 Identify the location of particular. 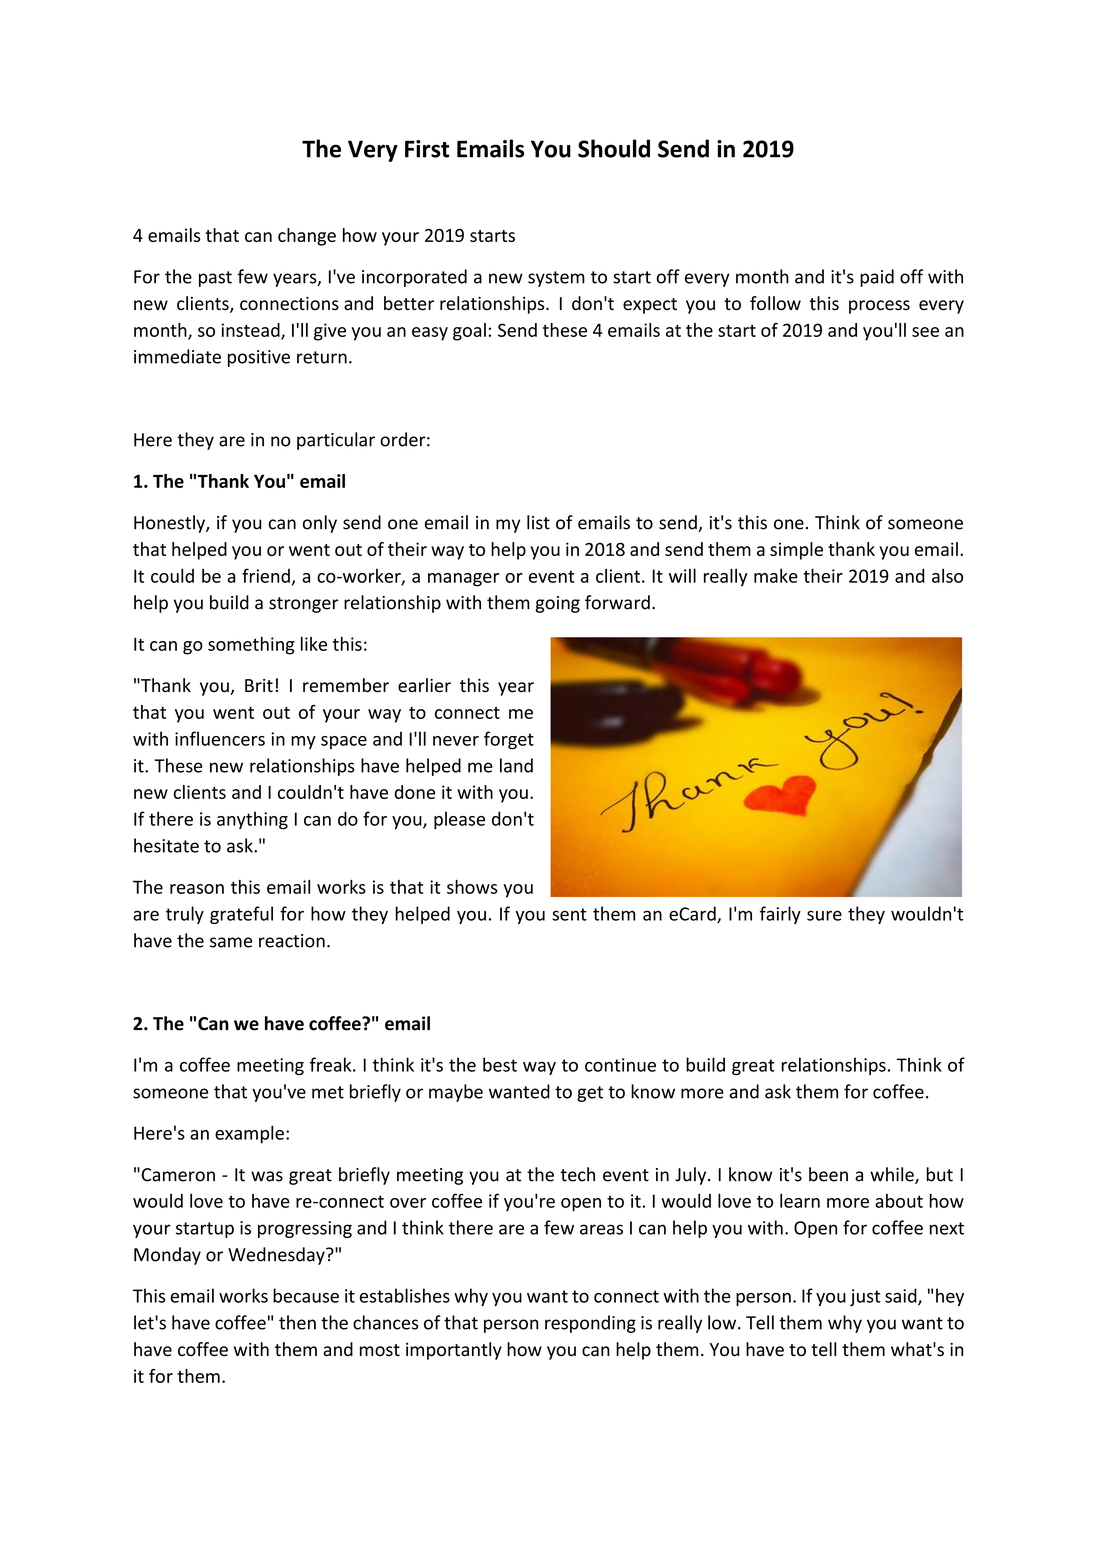
(336, 441).
